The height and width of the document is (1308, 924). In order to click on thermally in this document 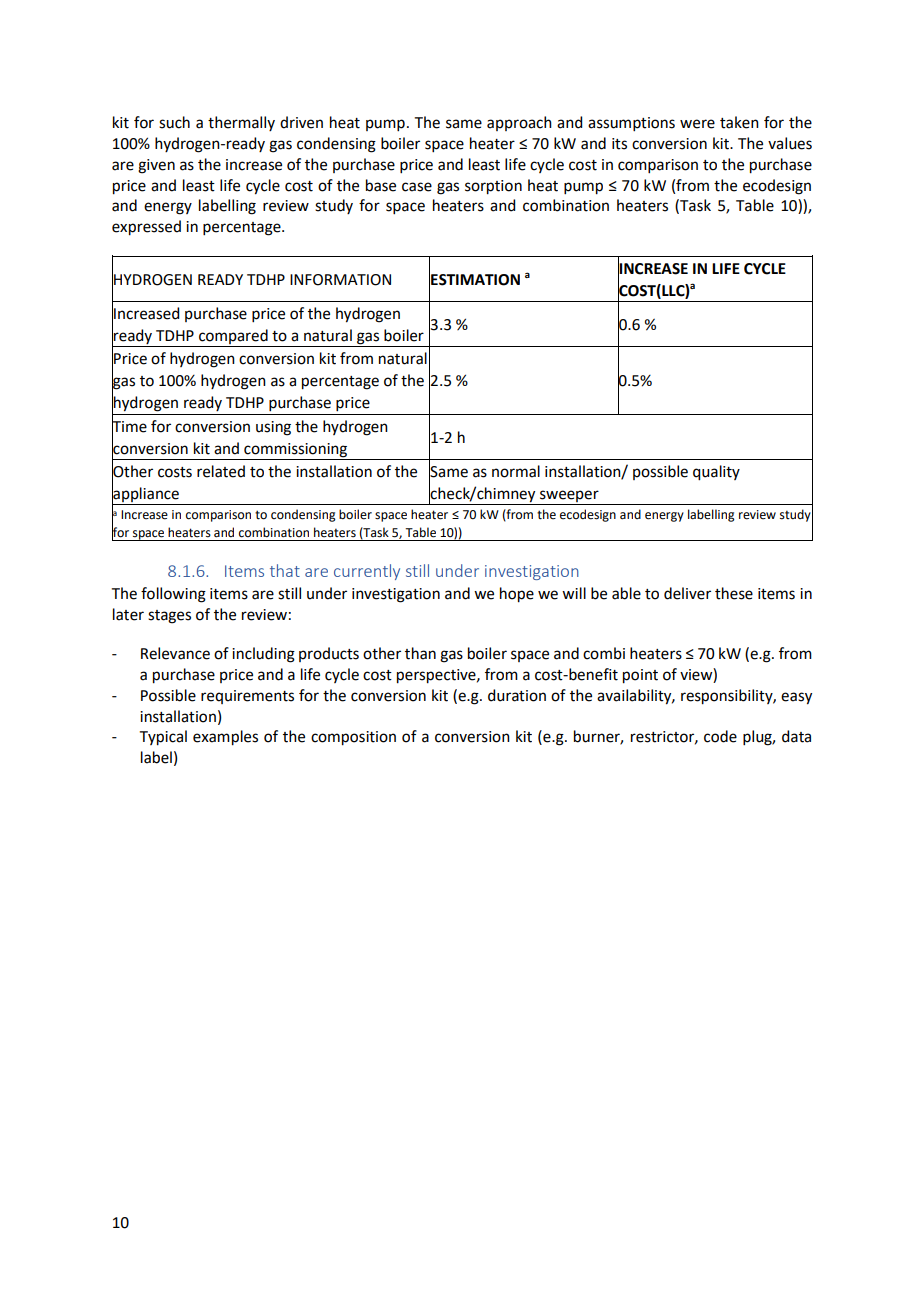, I will do `click(241, 123)`.
